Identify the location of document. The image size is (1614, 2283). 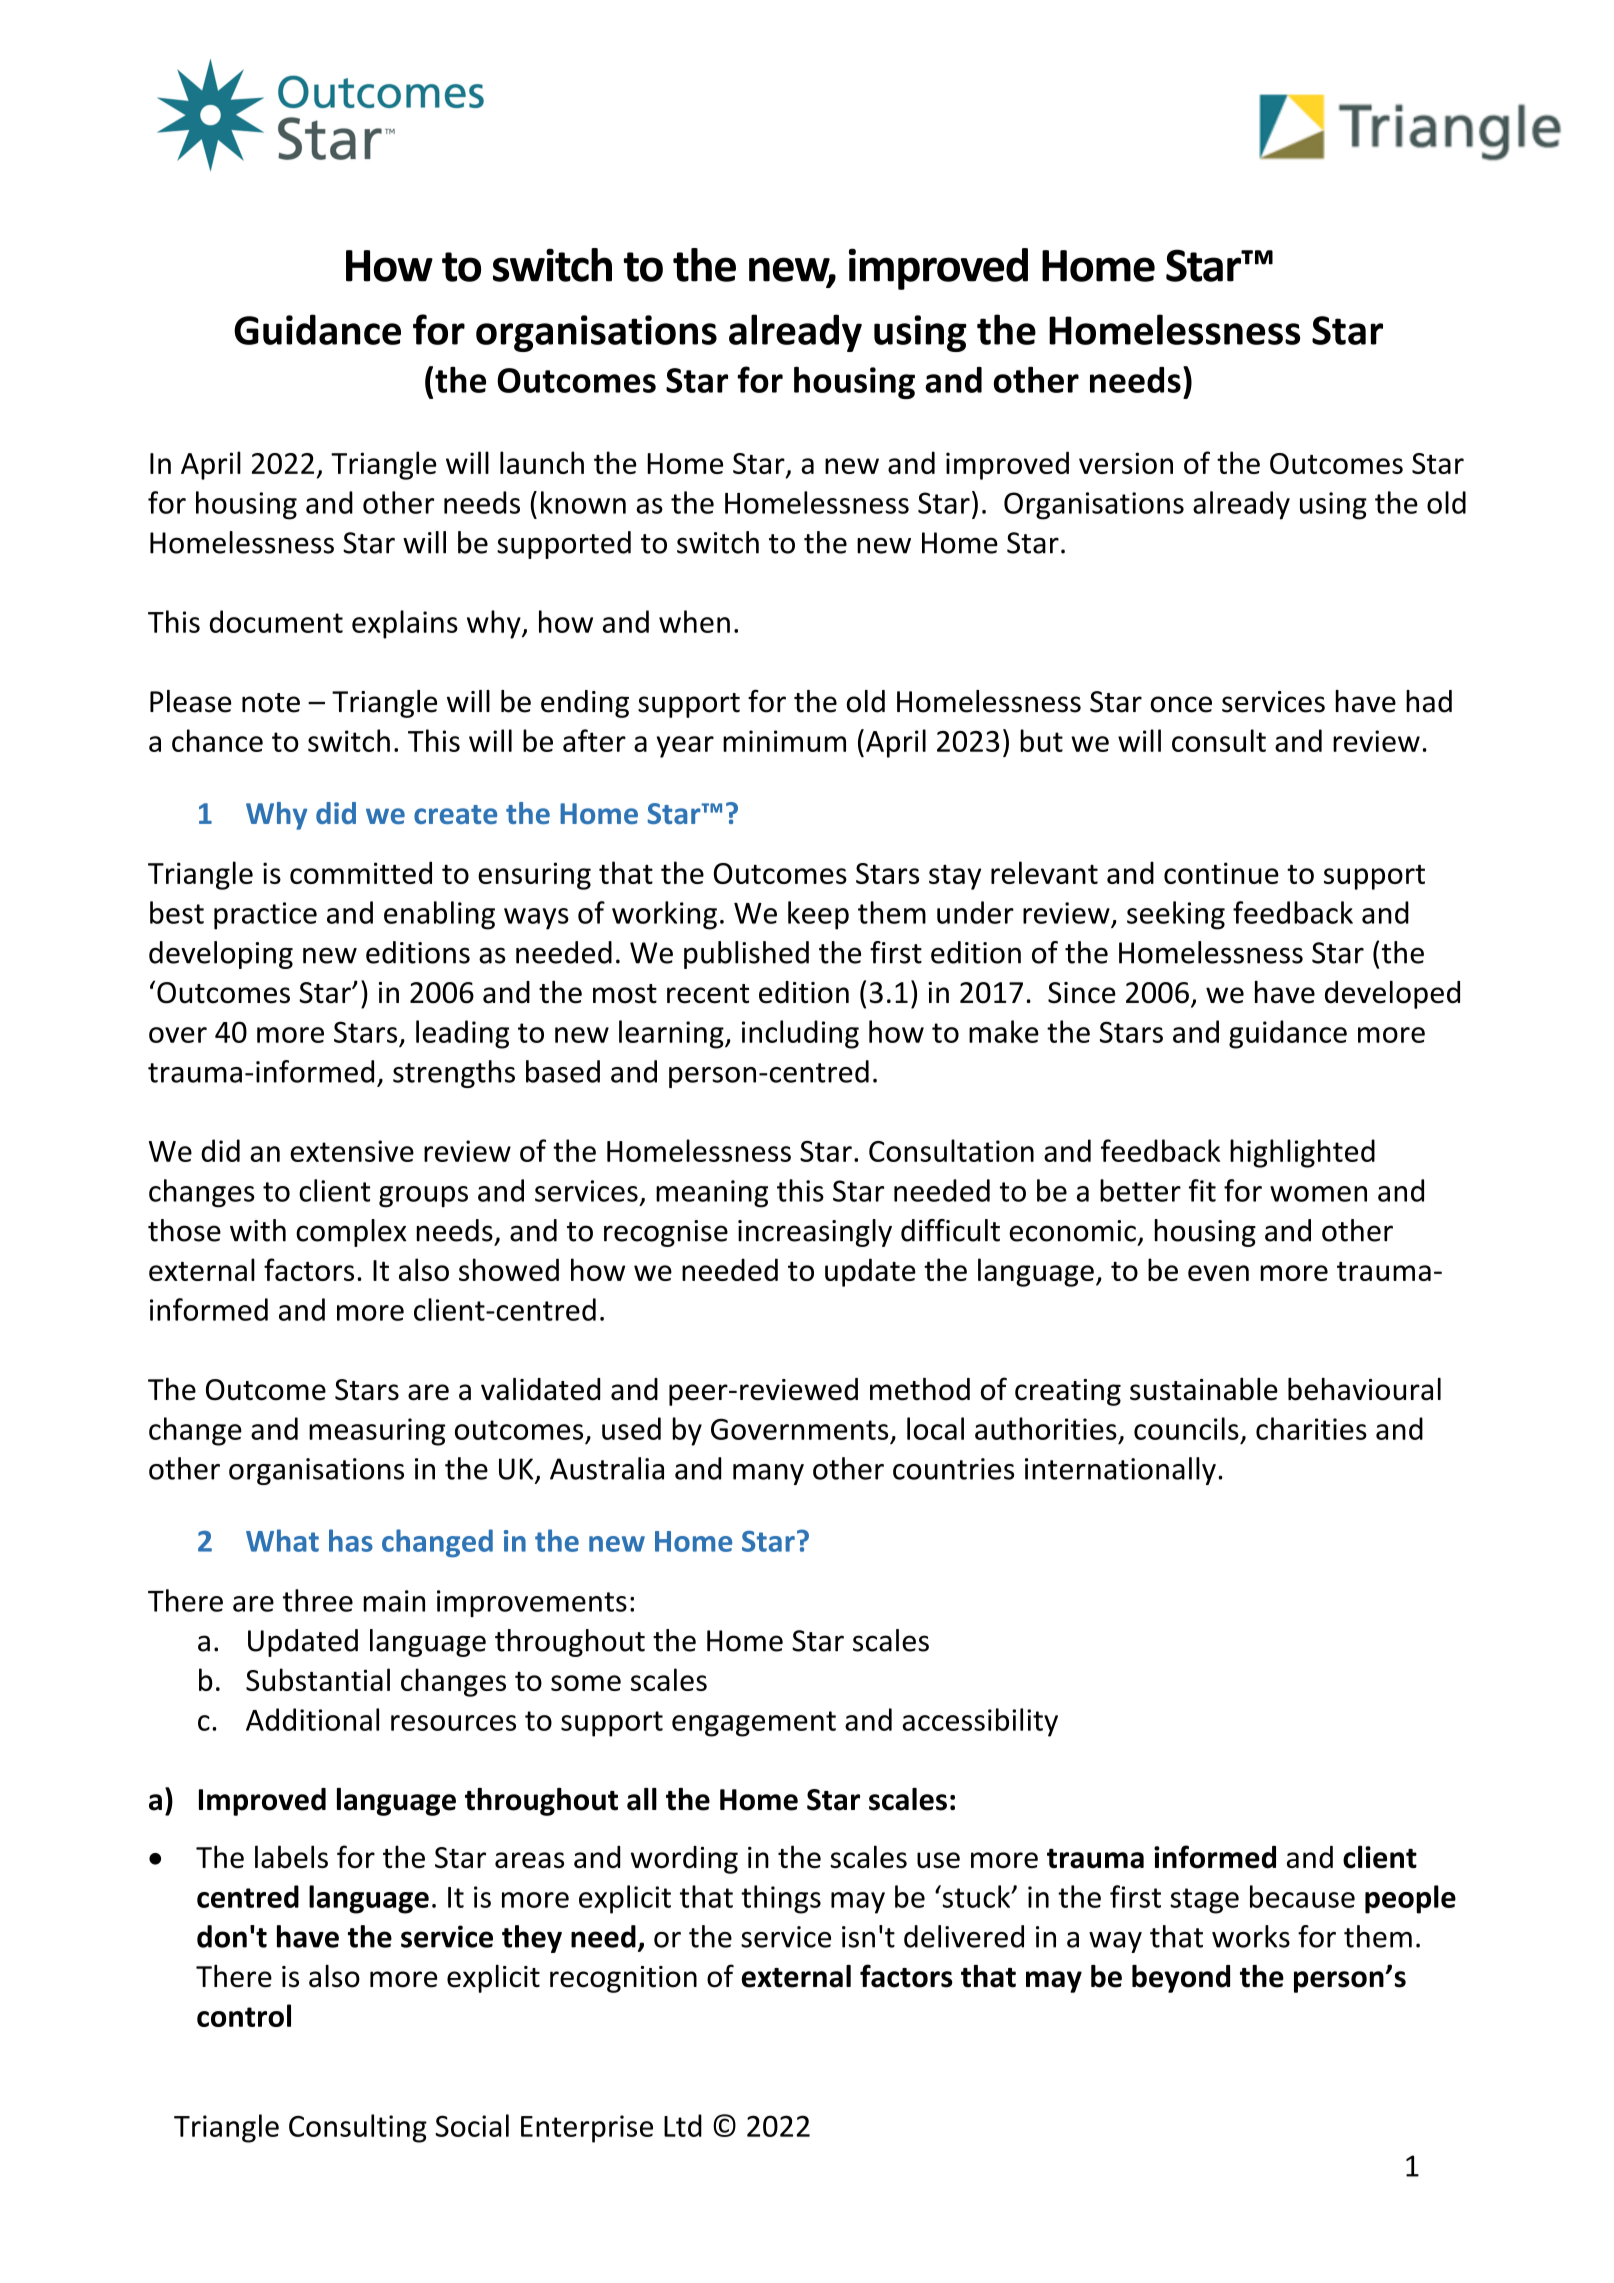
(276, 621).
